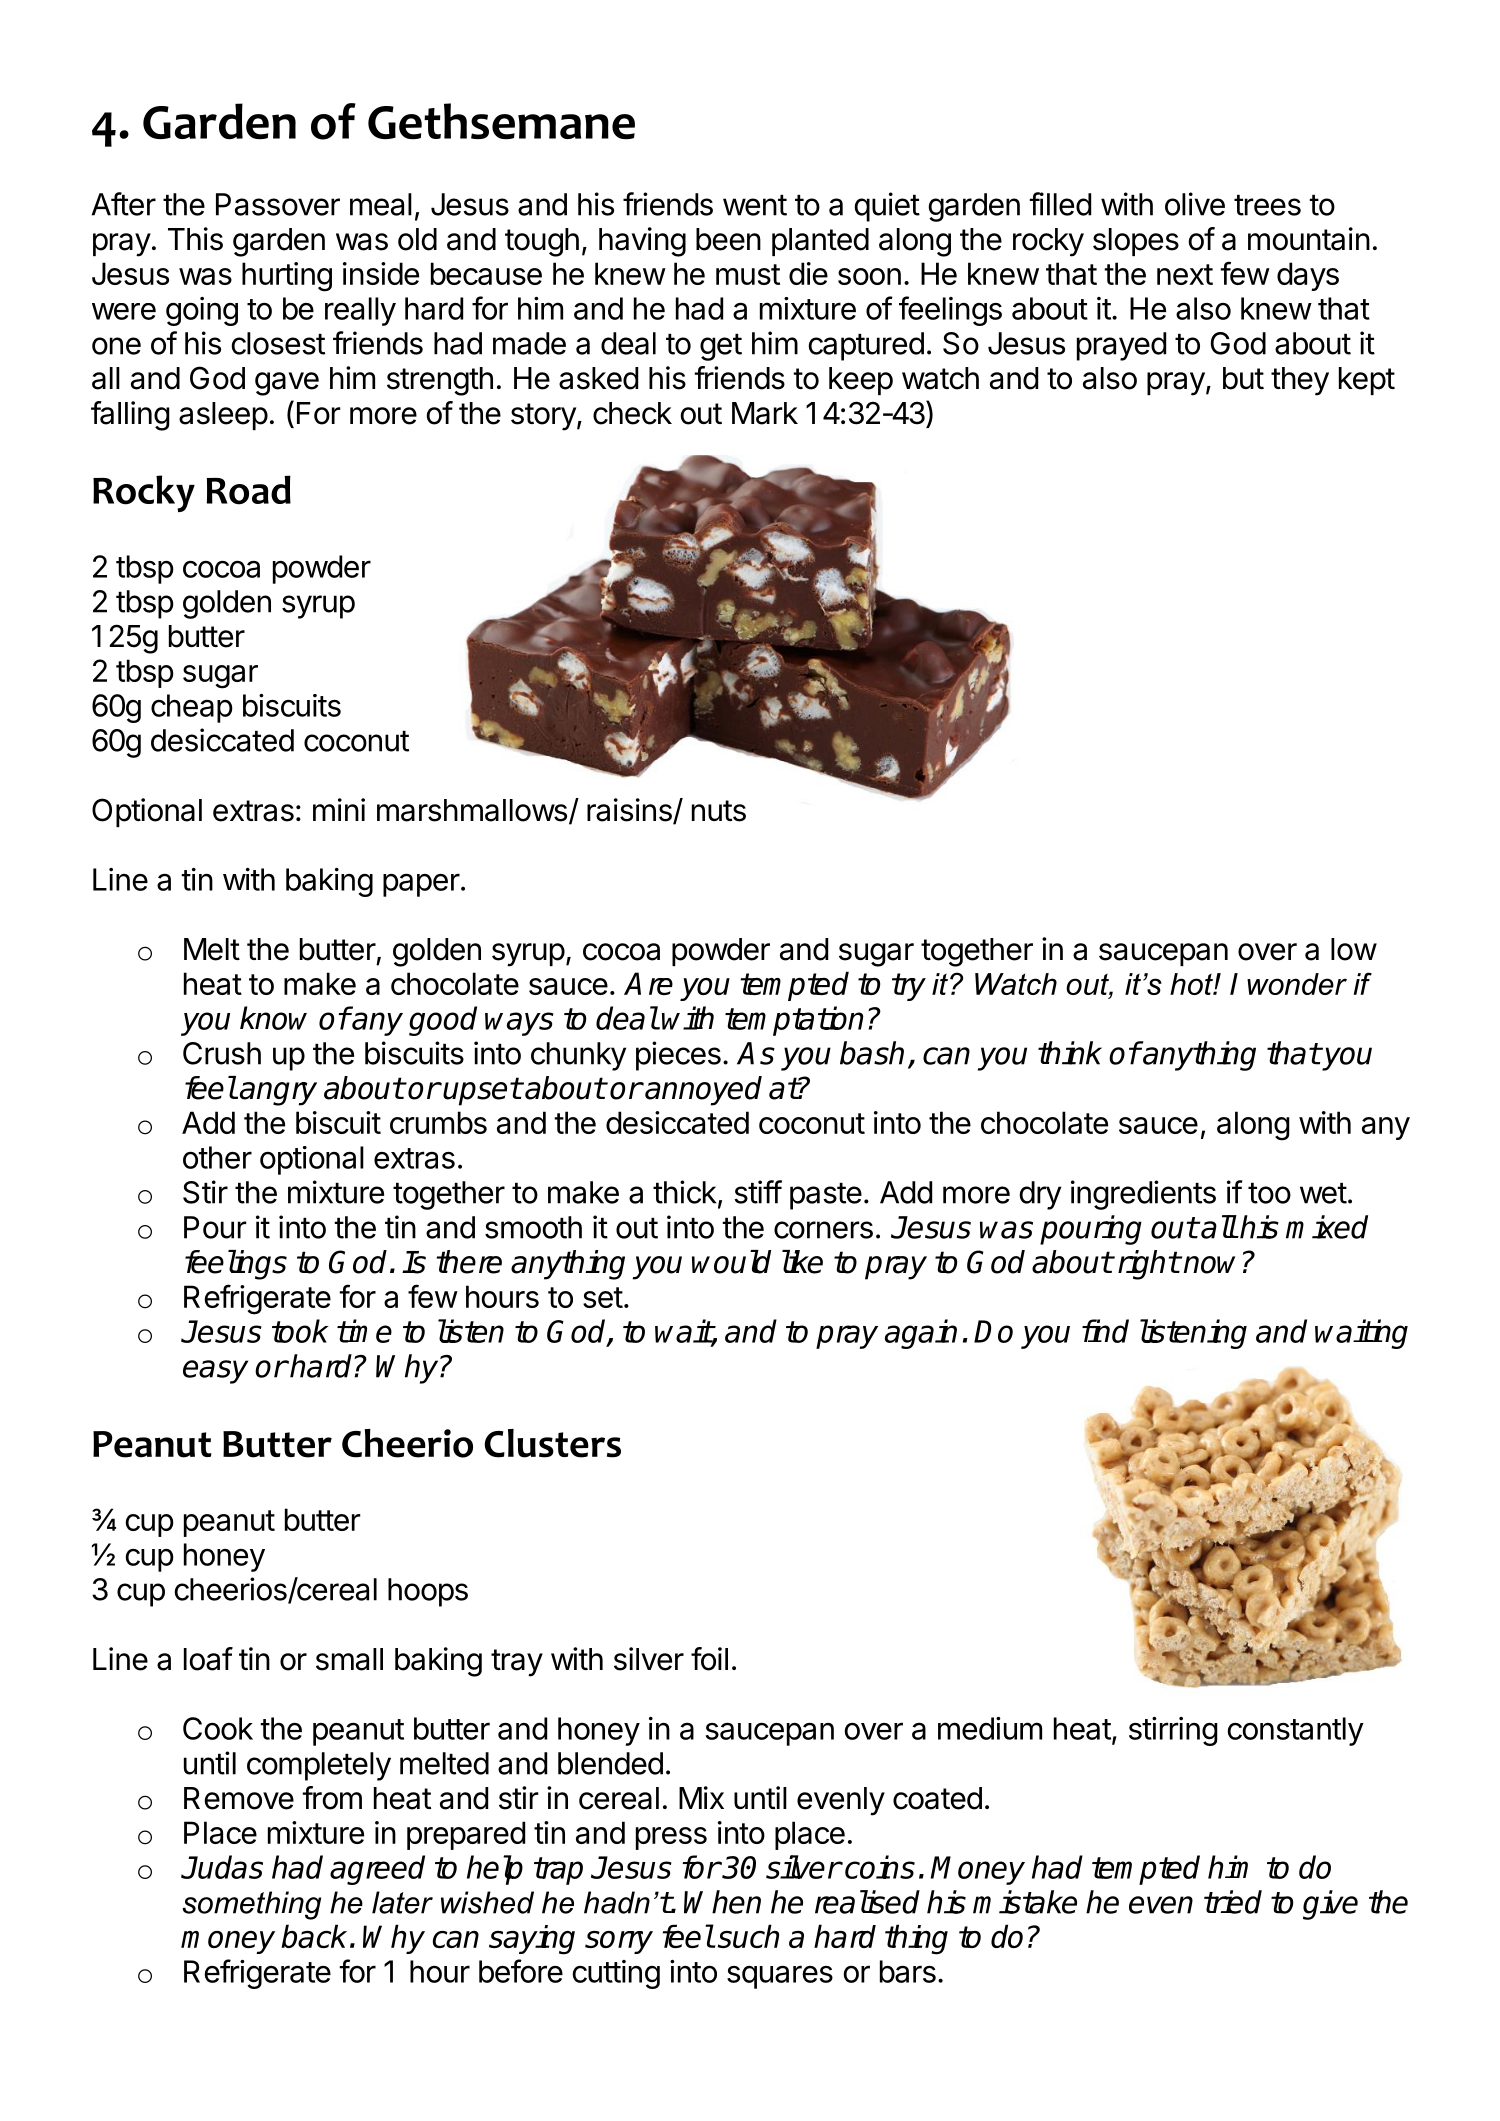  I want to click on back, so click(314, 1936).
